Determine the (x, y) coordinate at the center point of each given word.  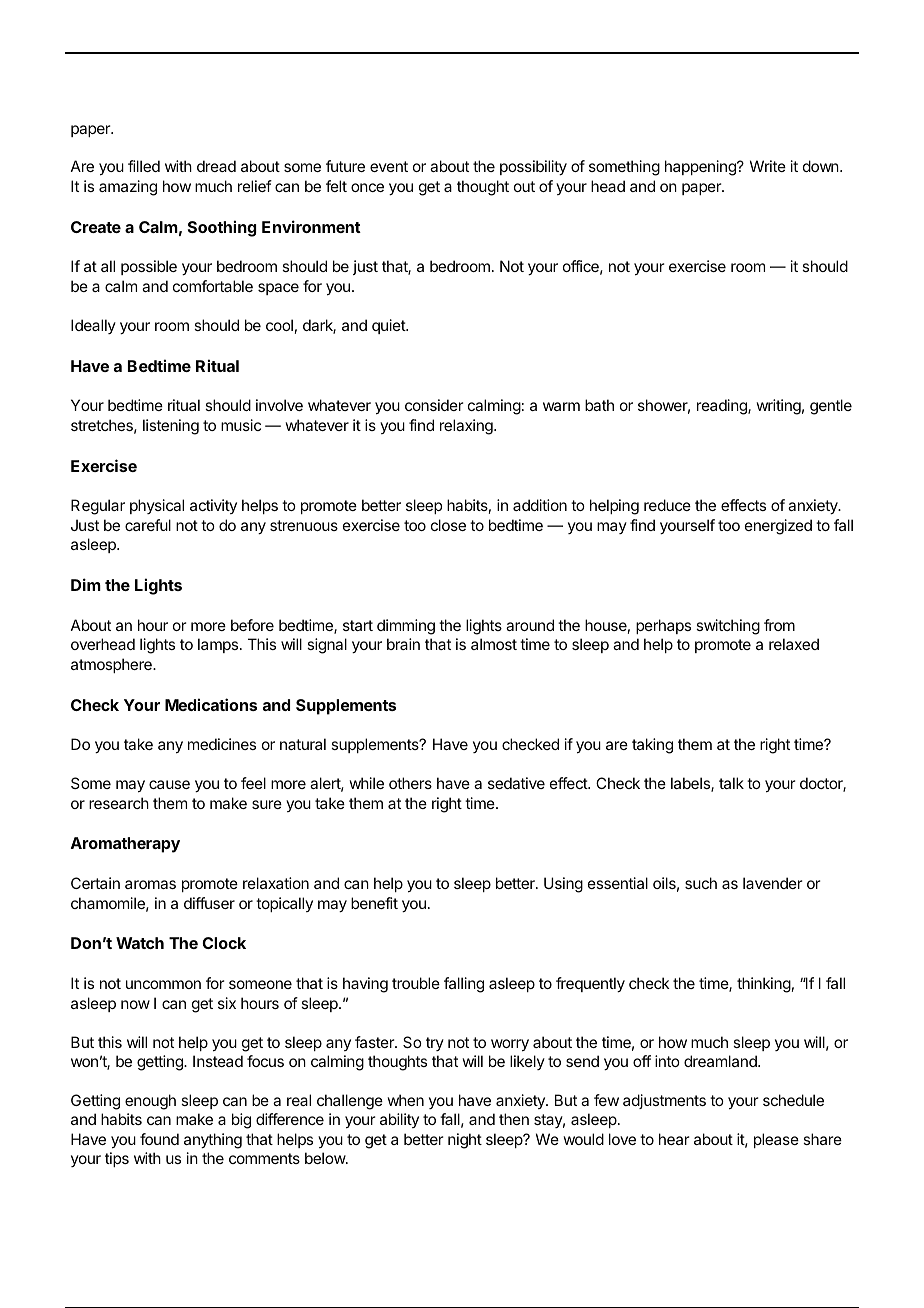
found (159, 1139)
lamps (219, 645)
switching (728, 627)
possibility (533, 168)
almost (494, 644)
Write (768, 166)
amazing (128, 188)
